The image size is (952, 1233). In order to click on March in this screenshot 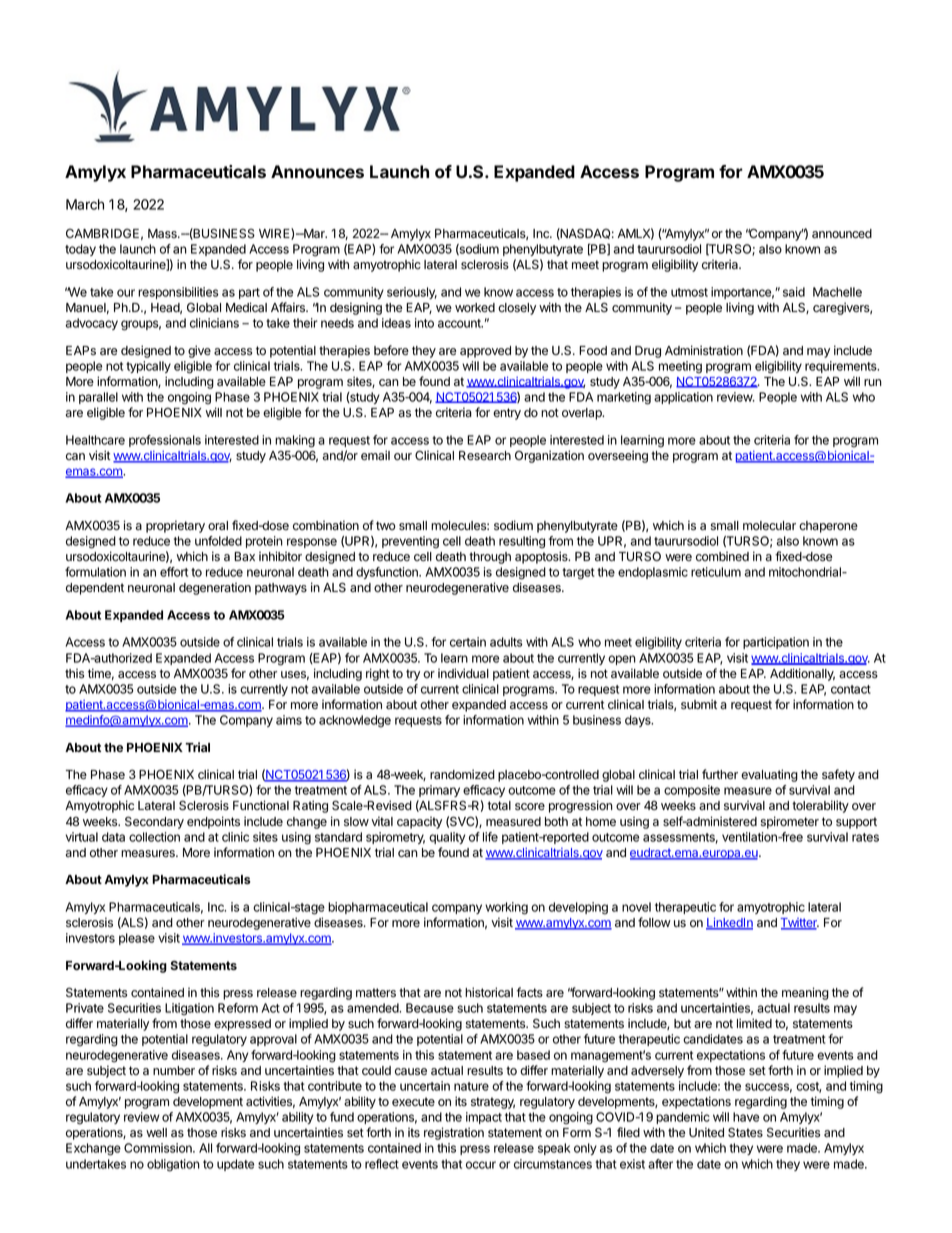, I will do `click(85, 204)`.
